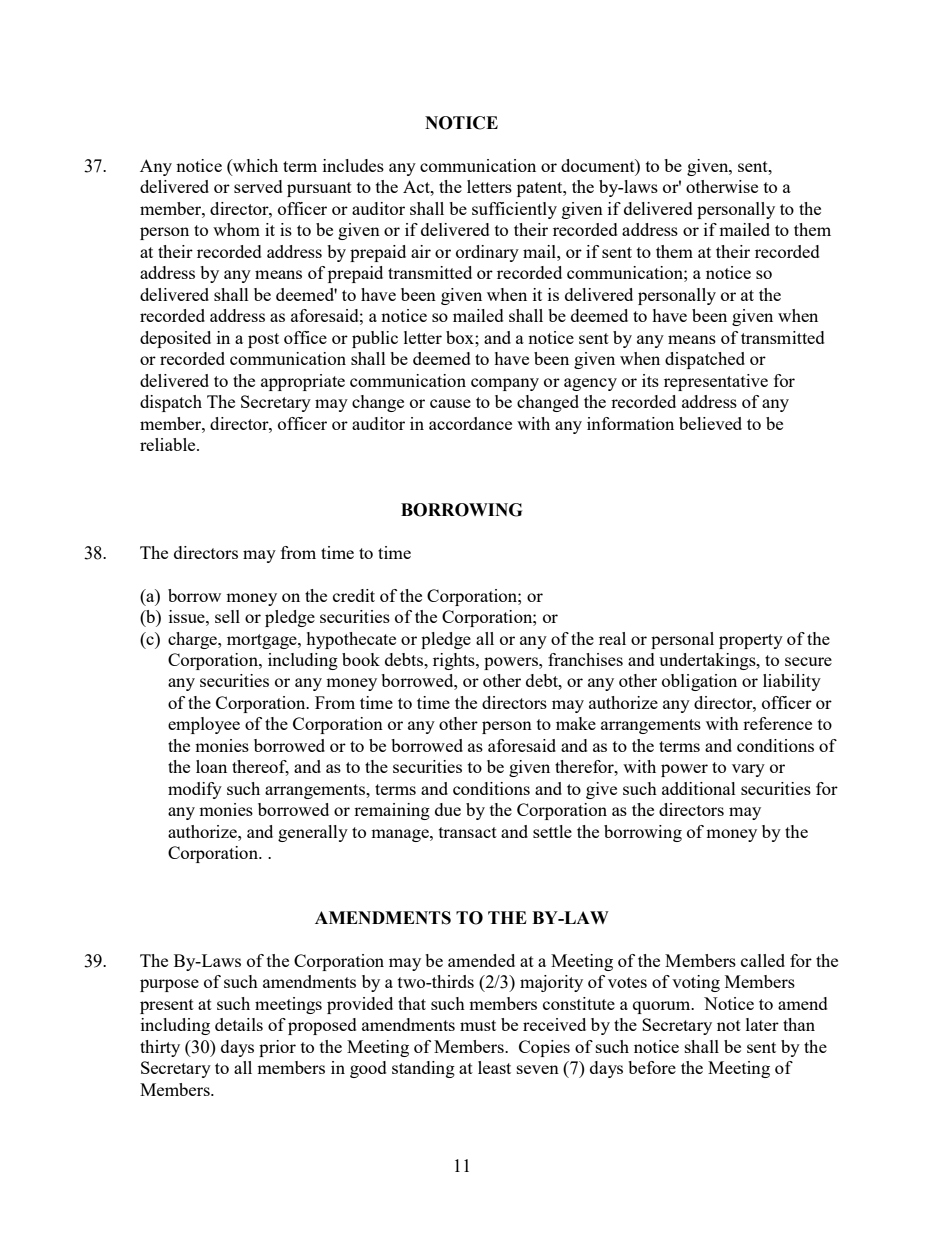 This document has height=1233, width=952. What do you see at coordinates (448, 809) in the document?
I see `due` at bounding box center [448, 809].
